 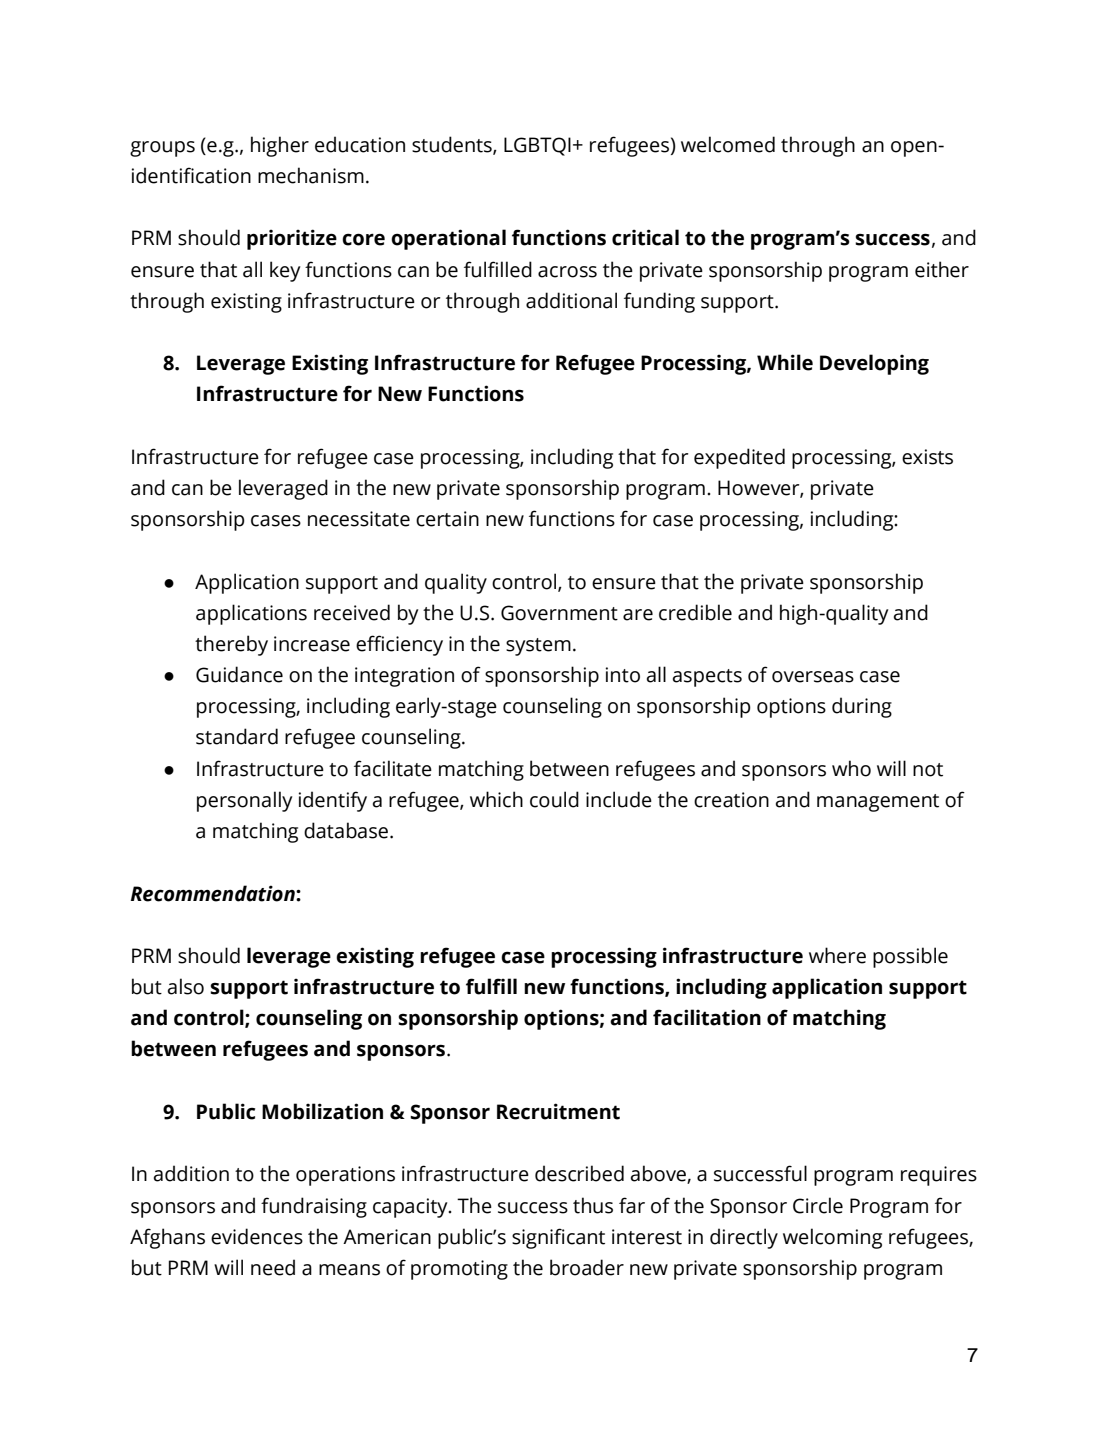 What do you see at coordinates (832, 1238) in the document?
I see `welcoming` at bounding box center [832, 1238].
